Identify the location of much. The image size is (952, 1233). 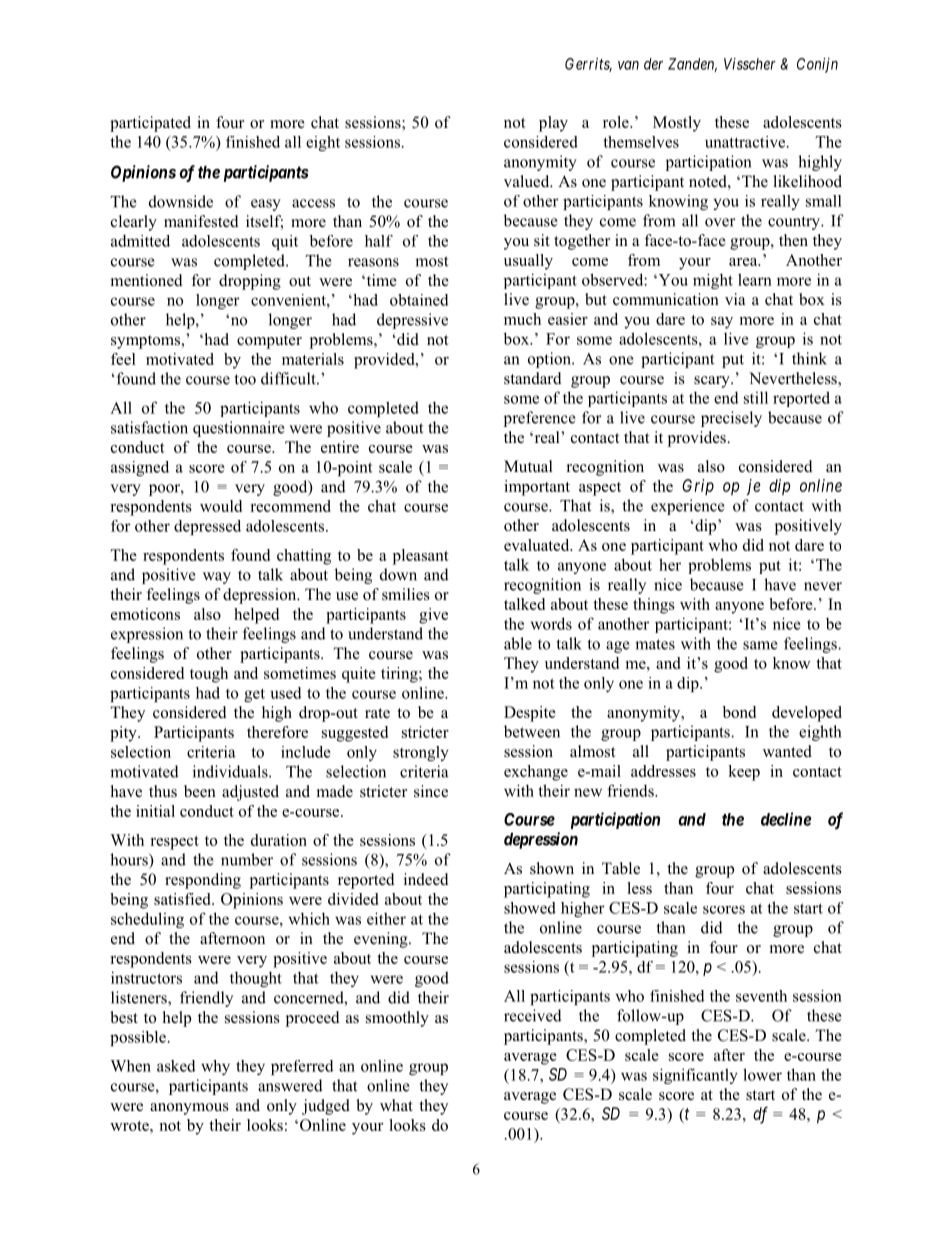
(522, 319).
